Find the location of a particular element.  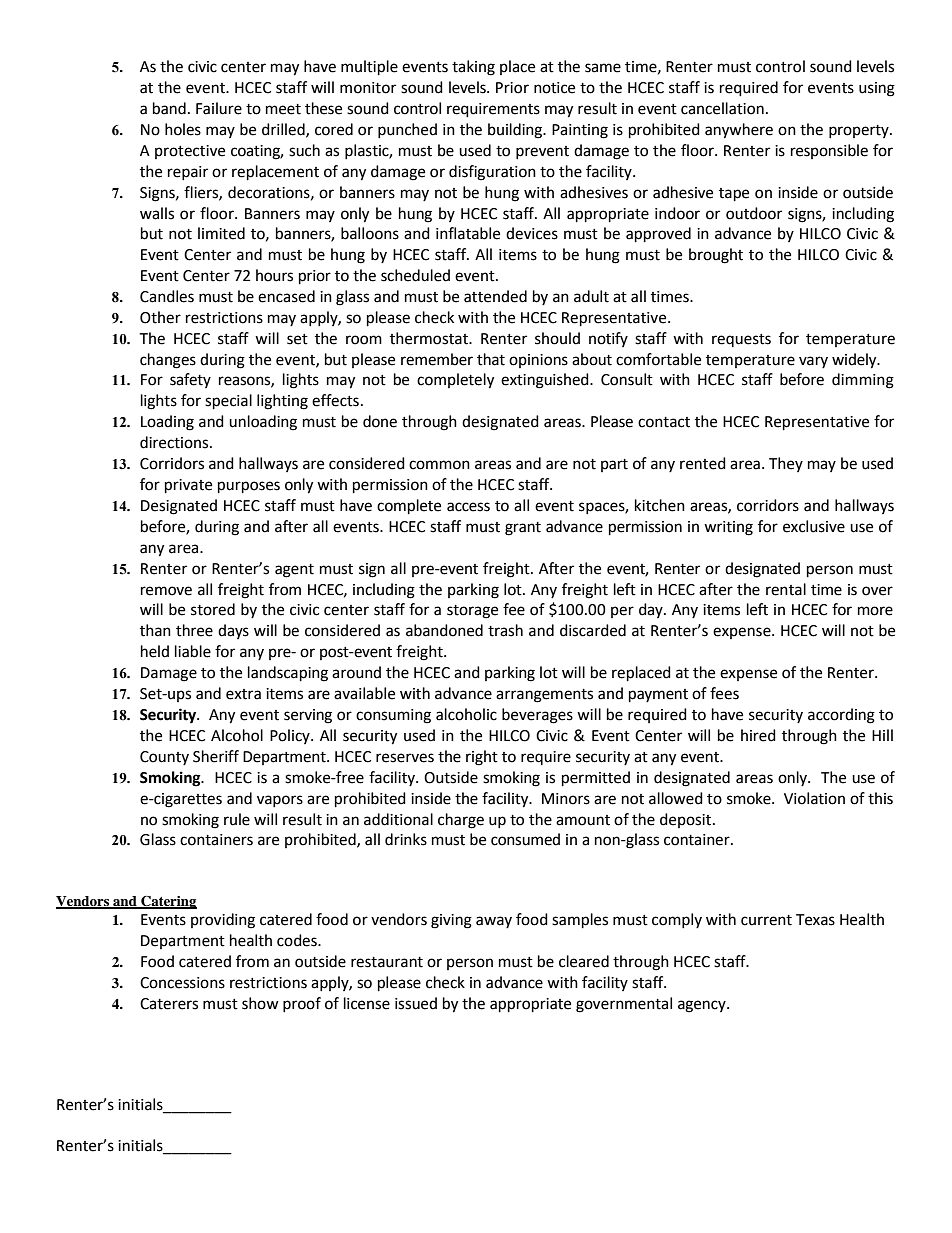

agent is located at coordinates (294, 571).
